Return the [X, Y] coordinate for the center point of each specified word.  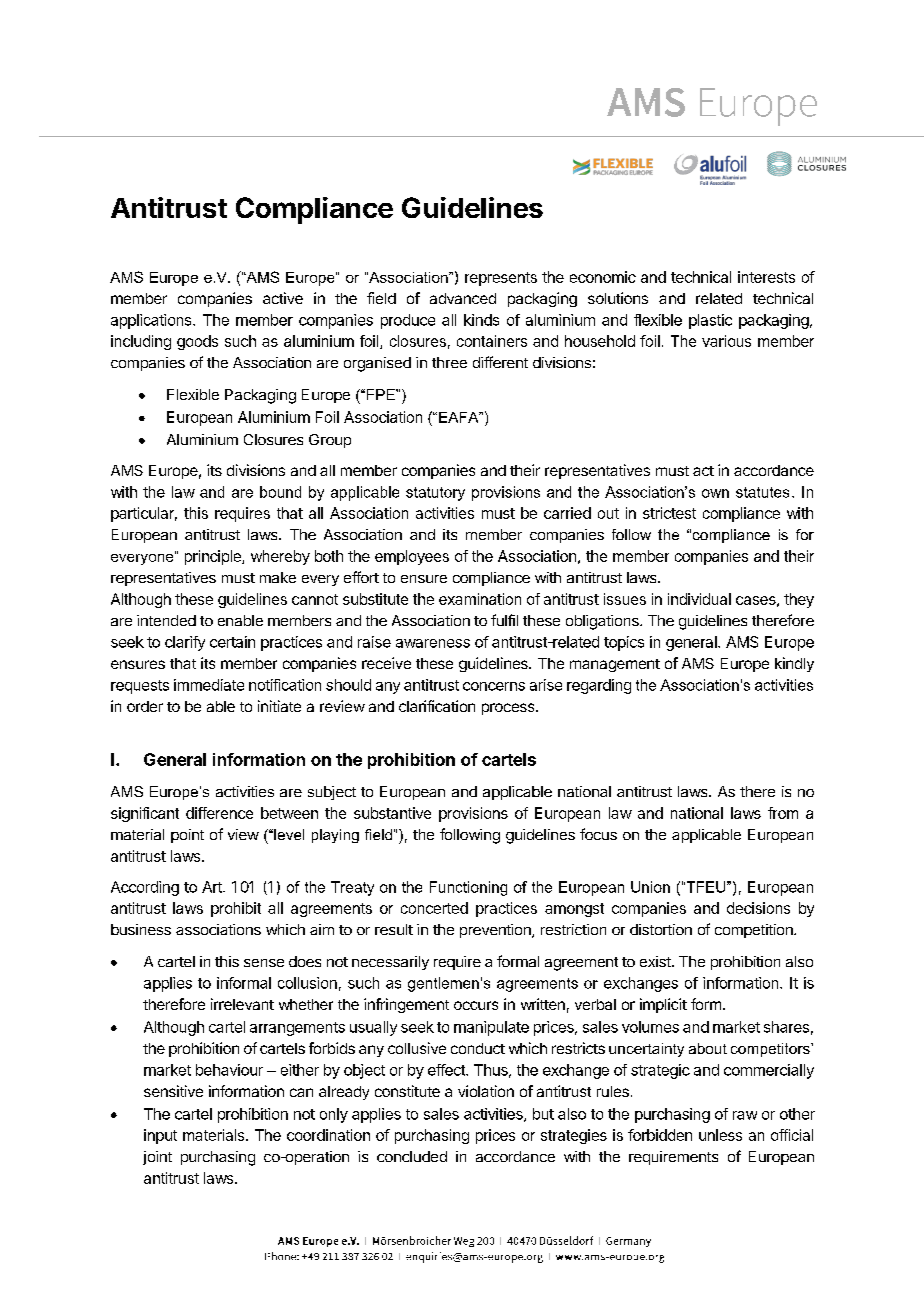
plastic [710, 321]
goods [197, 342]
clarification [437, 706]
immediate [209, 685]
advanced [463, 298]
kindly [794, 664]
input [160, 1136]
